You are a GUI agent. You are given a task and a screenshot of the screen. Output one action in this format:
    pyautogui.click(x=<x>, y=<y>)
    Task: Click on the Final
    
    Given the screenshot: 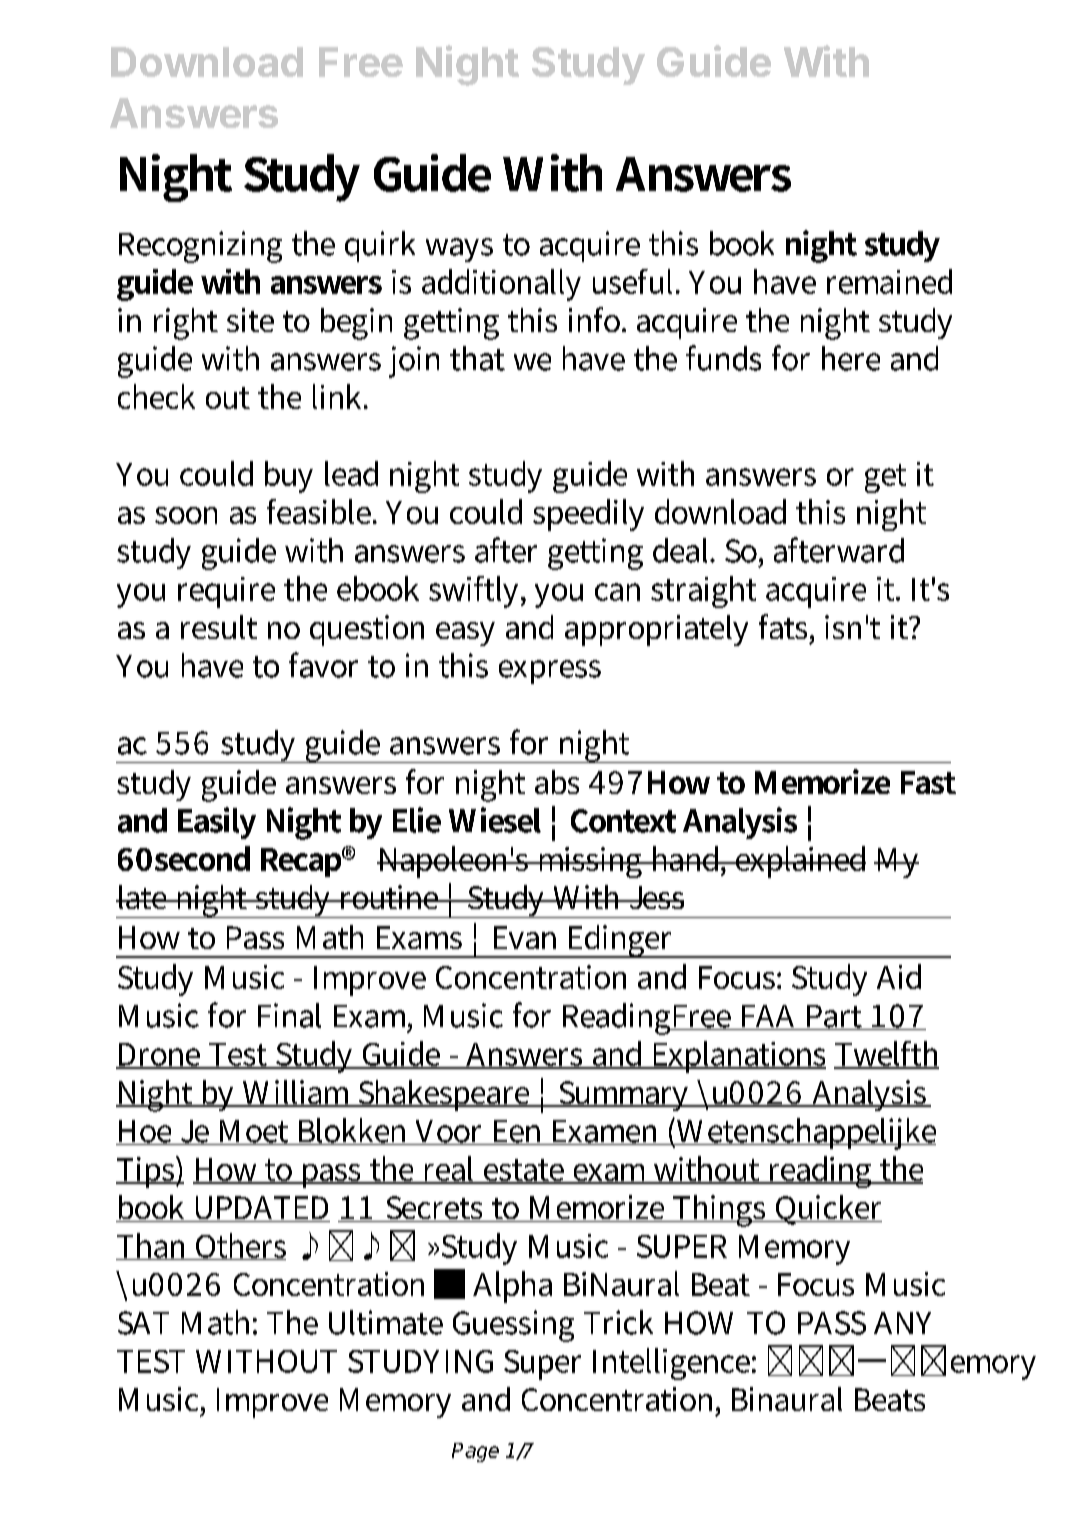 What is the action you would take?
    pyautogui.click(x=289, y=1015)
